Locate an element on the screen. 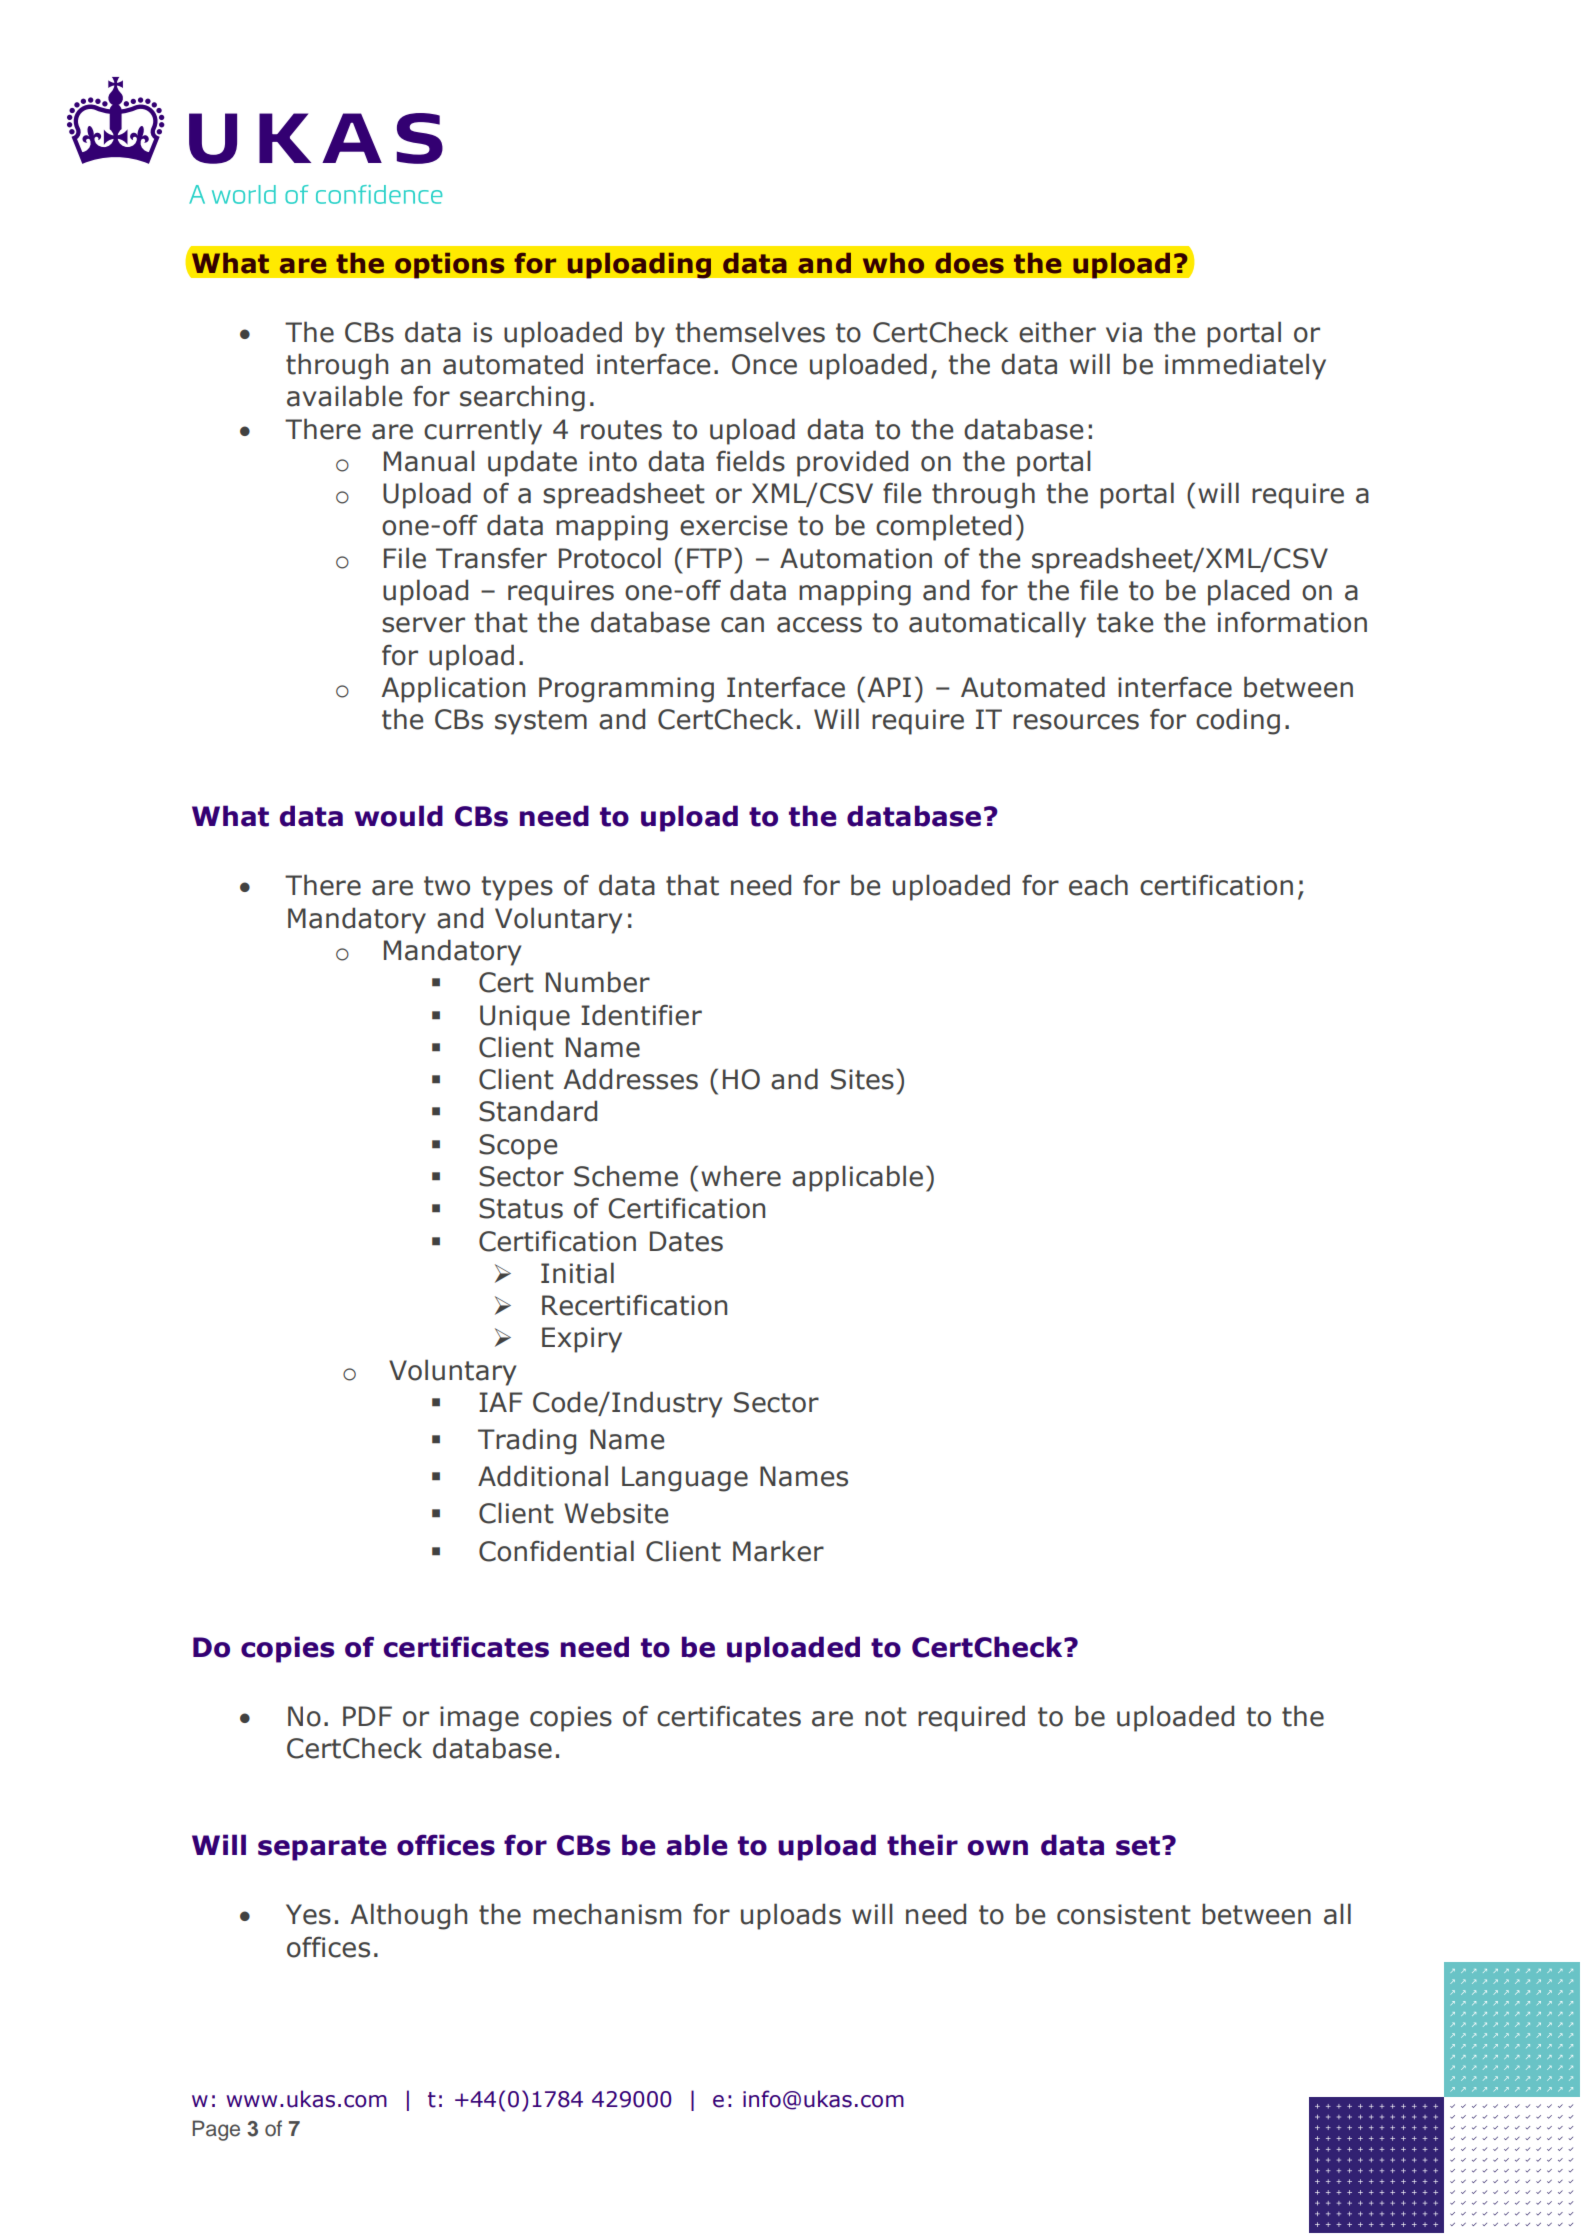 This screenshot has height=2236, width=1581. server is located at coordinates (423, 625).
